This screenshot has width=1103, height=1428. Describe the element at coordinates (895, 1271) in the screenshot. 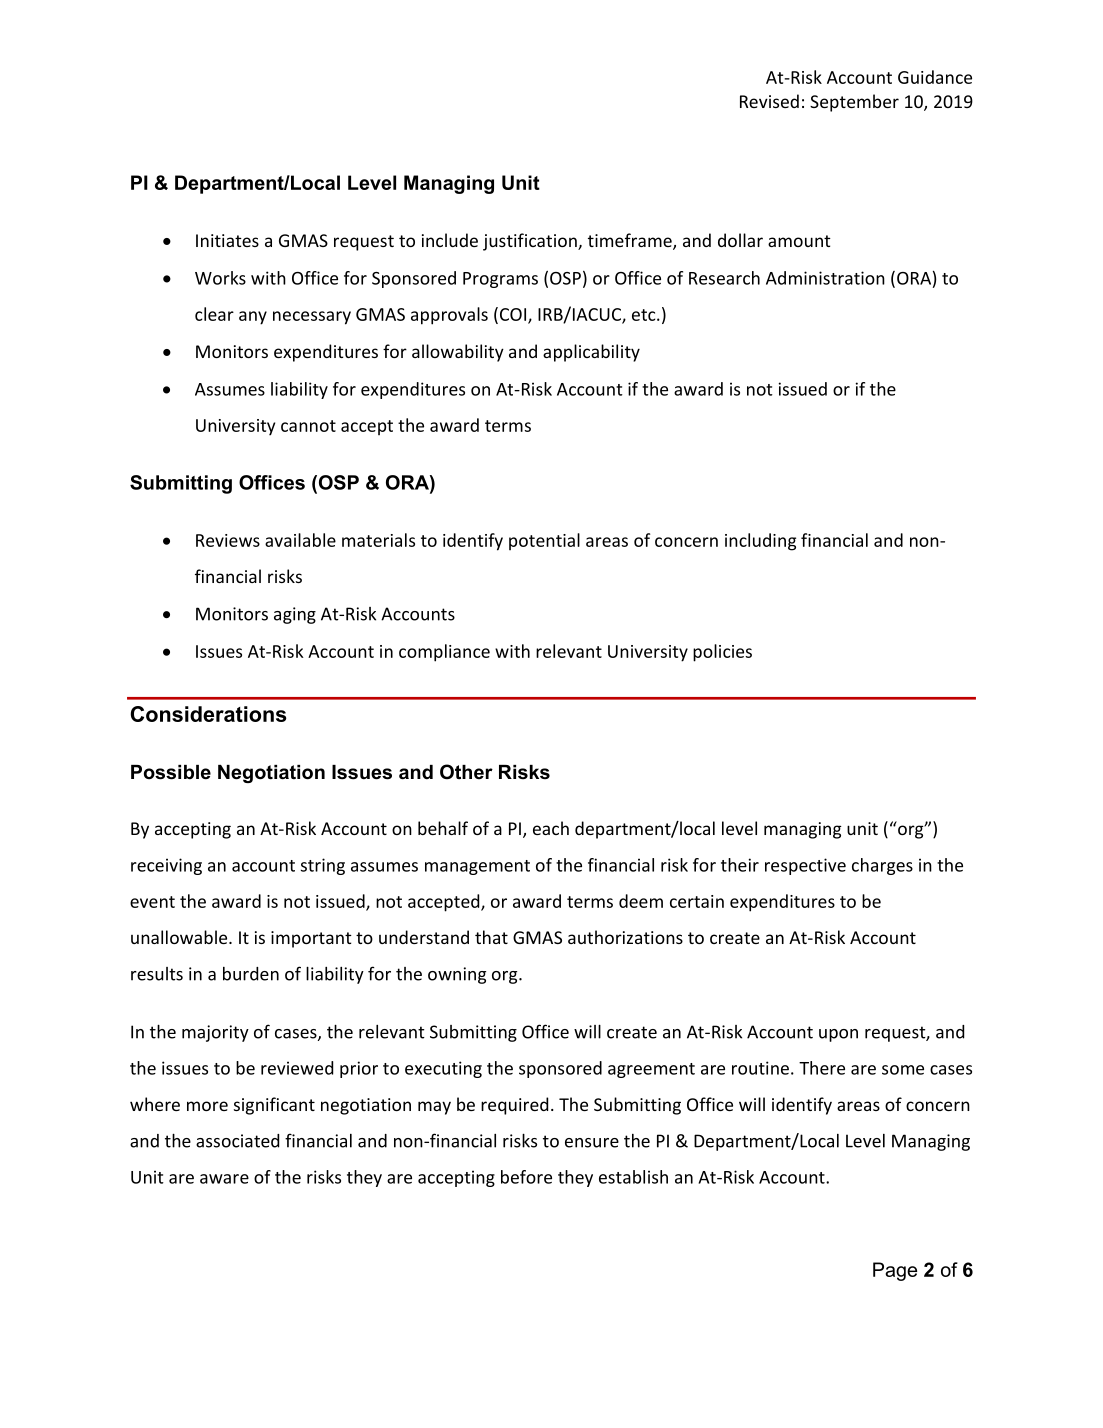

I see `Page` at that location.
